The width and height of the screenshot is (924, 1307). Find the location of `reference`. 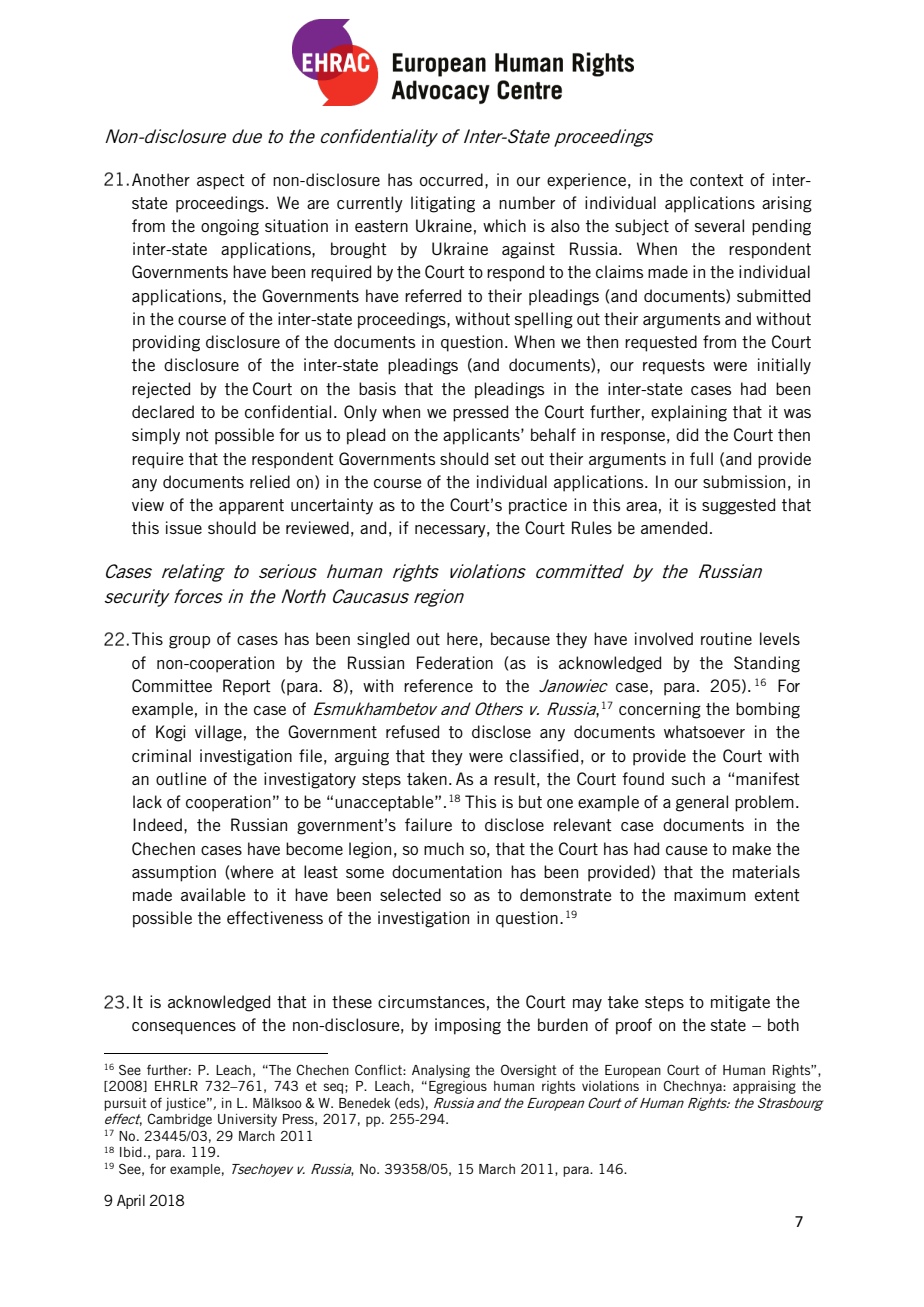

reference is located at coordinates (438, 685).
